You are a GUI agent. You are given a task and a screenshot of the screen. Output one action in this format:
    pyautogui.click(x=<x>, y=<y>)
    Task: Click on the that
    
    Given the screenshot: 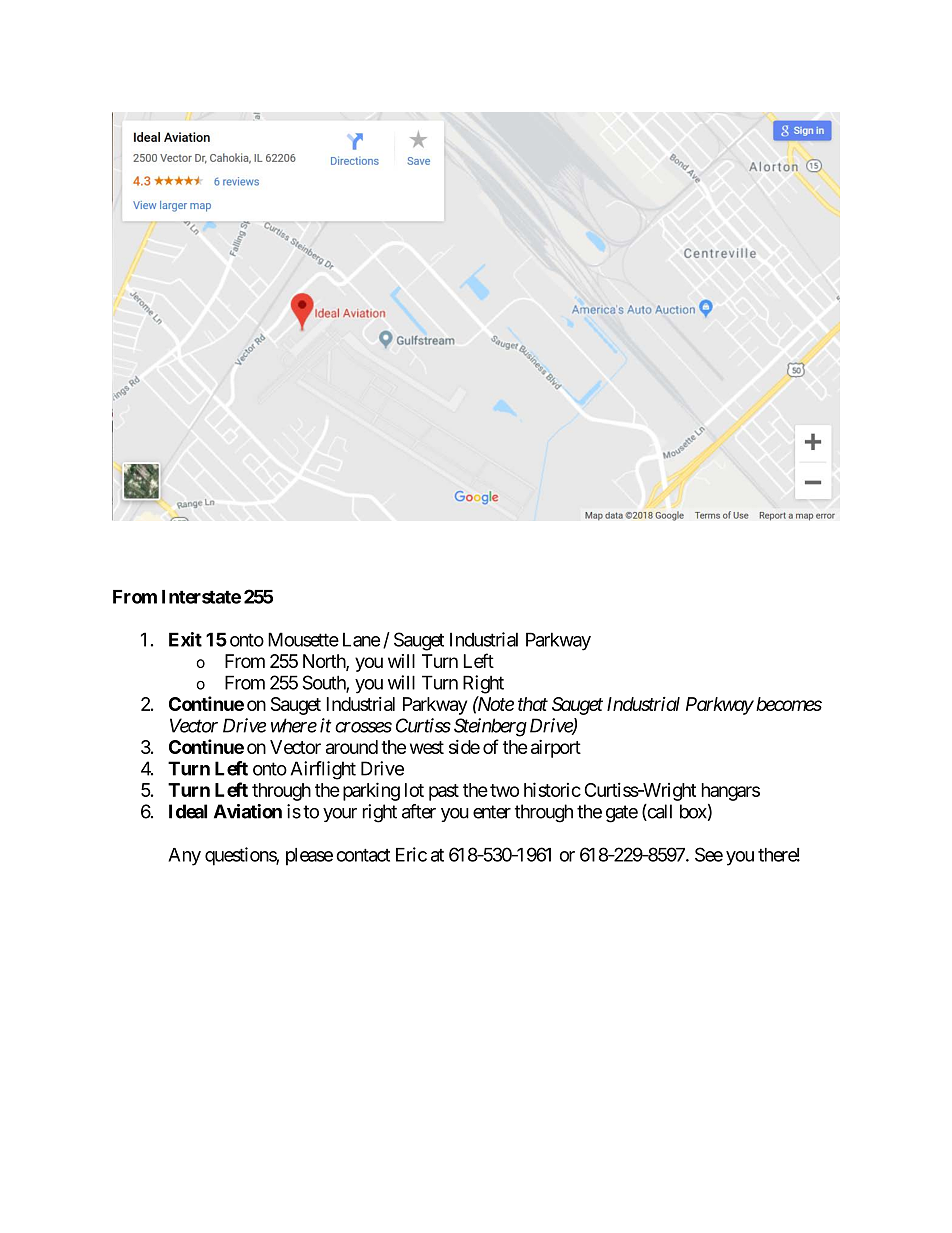 What is the action you would take?
    pyautogui.click(x=533, y=704)
